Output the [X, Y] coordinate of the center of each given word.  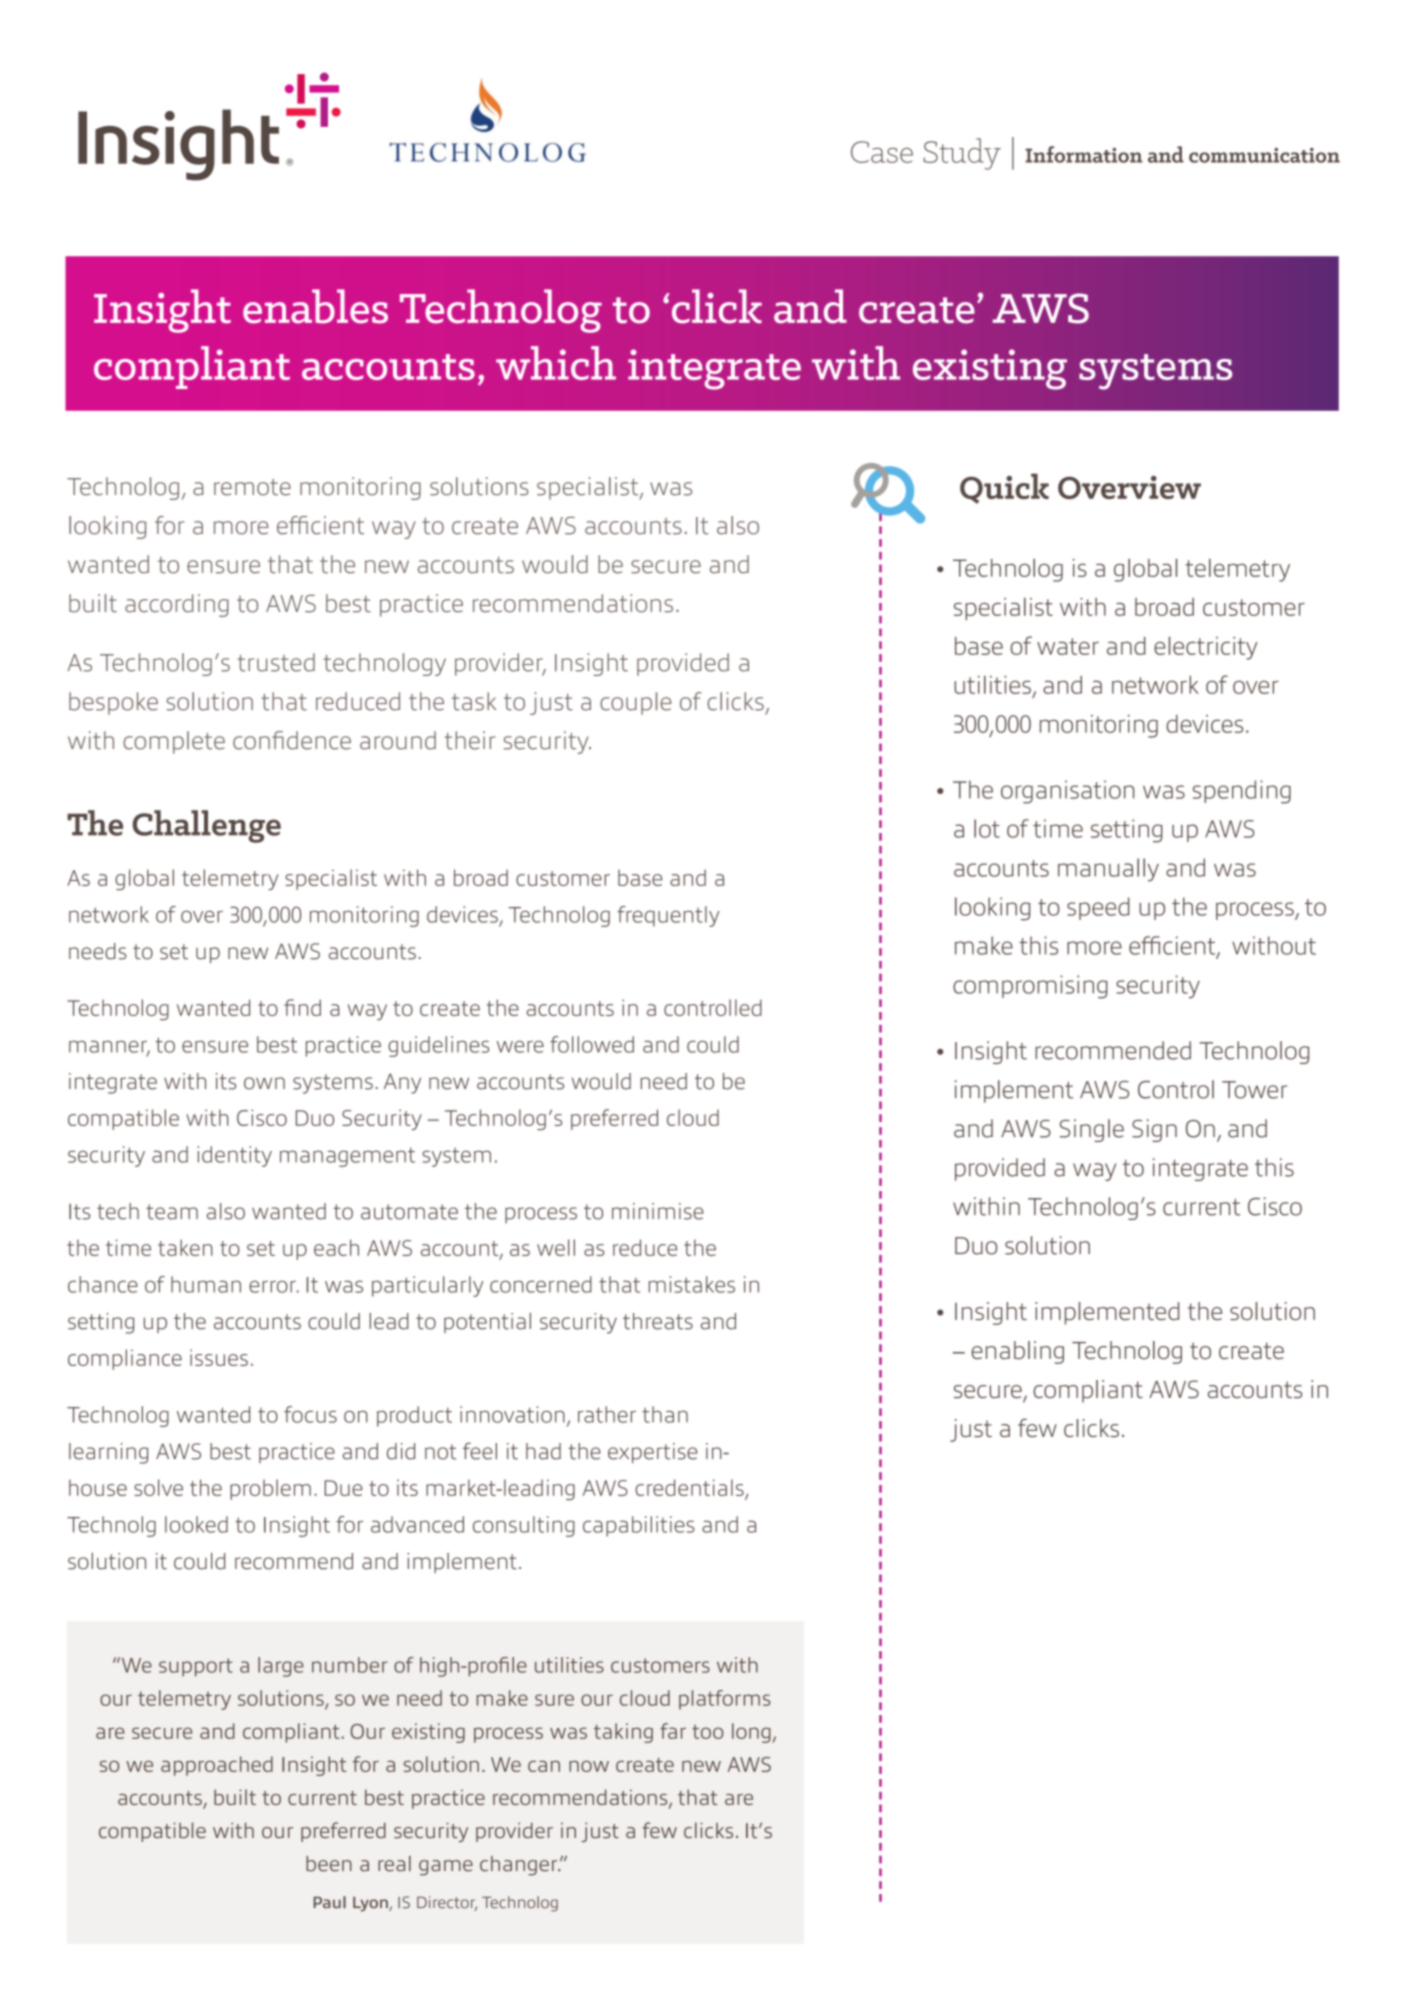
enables [315, 306]
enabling [1017, 1352]
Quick [1004, 488]
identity [234, 1156]
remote [252, 487]
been [329, 1864]
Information [1084, 154]
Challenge [206, 826]
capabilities [639, 1526]
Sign [1154, 1130]
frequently [668, 916]
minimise [658, 1211]
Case [882, 152]
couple [635, 703]
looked [196, 1524]
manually [1108, 870]
